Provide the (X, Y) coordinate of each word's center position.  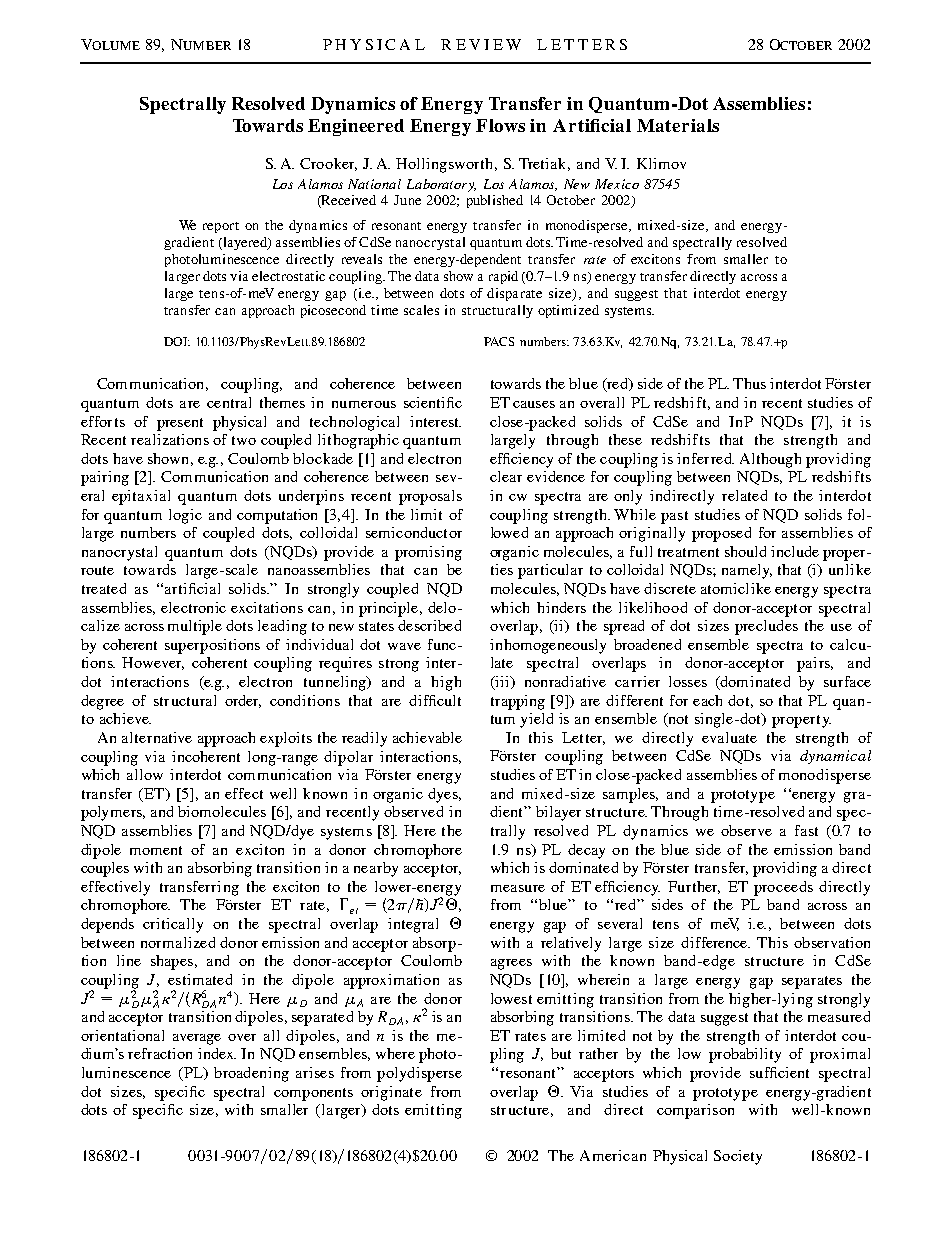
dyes (444, 795)
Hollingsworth (446, 165)
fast (806, 830)
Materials (678, 125)
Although (770, 460)
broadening (251, 1074)
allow (145, 774)
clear (506, 476)
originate (391, 1093)
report (221, 227)
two (244, 440)
